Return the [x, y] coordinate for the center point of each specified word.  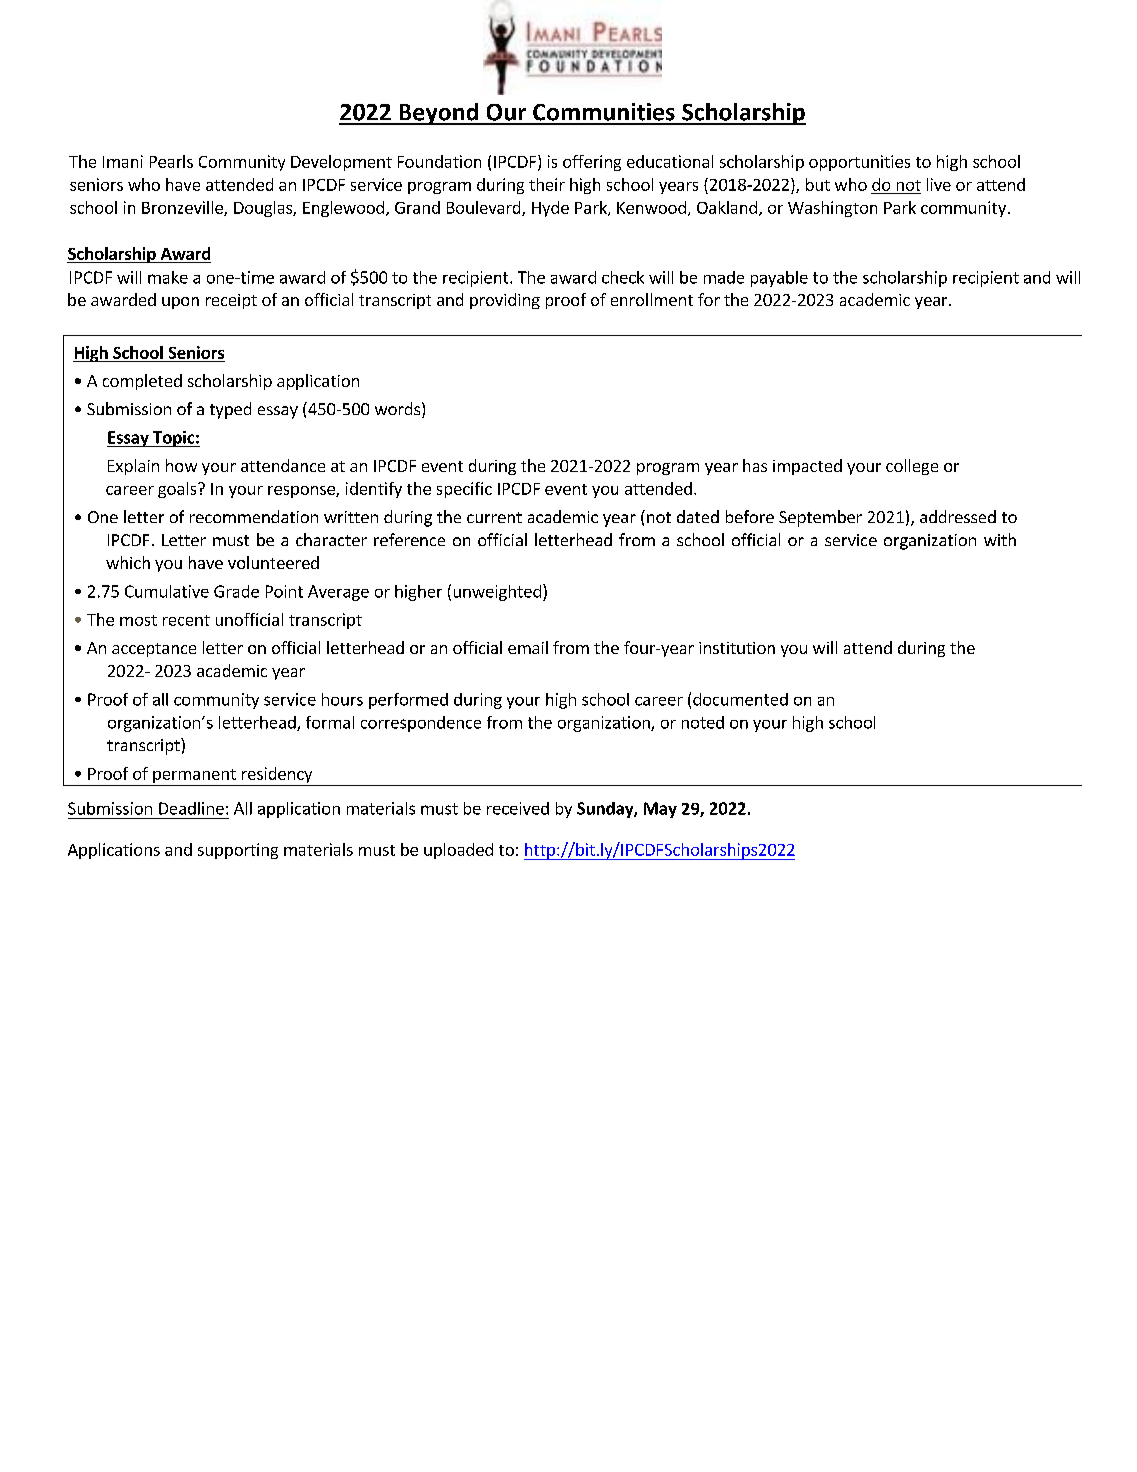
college [912, 467]
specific [464, 490]
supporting [238, 851]
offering [592, 163]
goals [178, 490]
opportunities [859, 163]
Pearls [171, 161]
